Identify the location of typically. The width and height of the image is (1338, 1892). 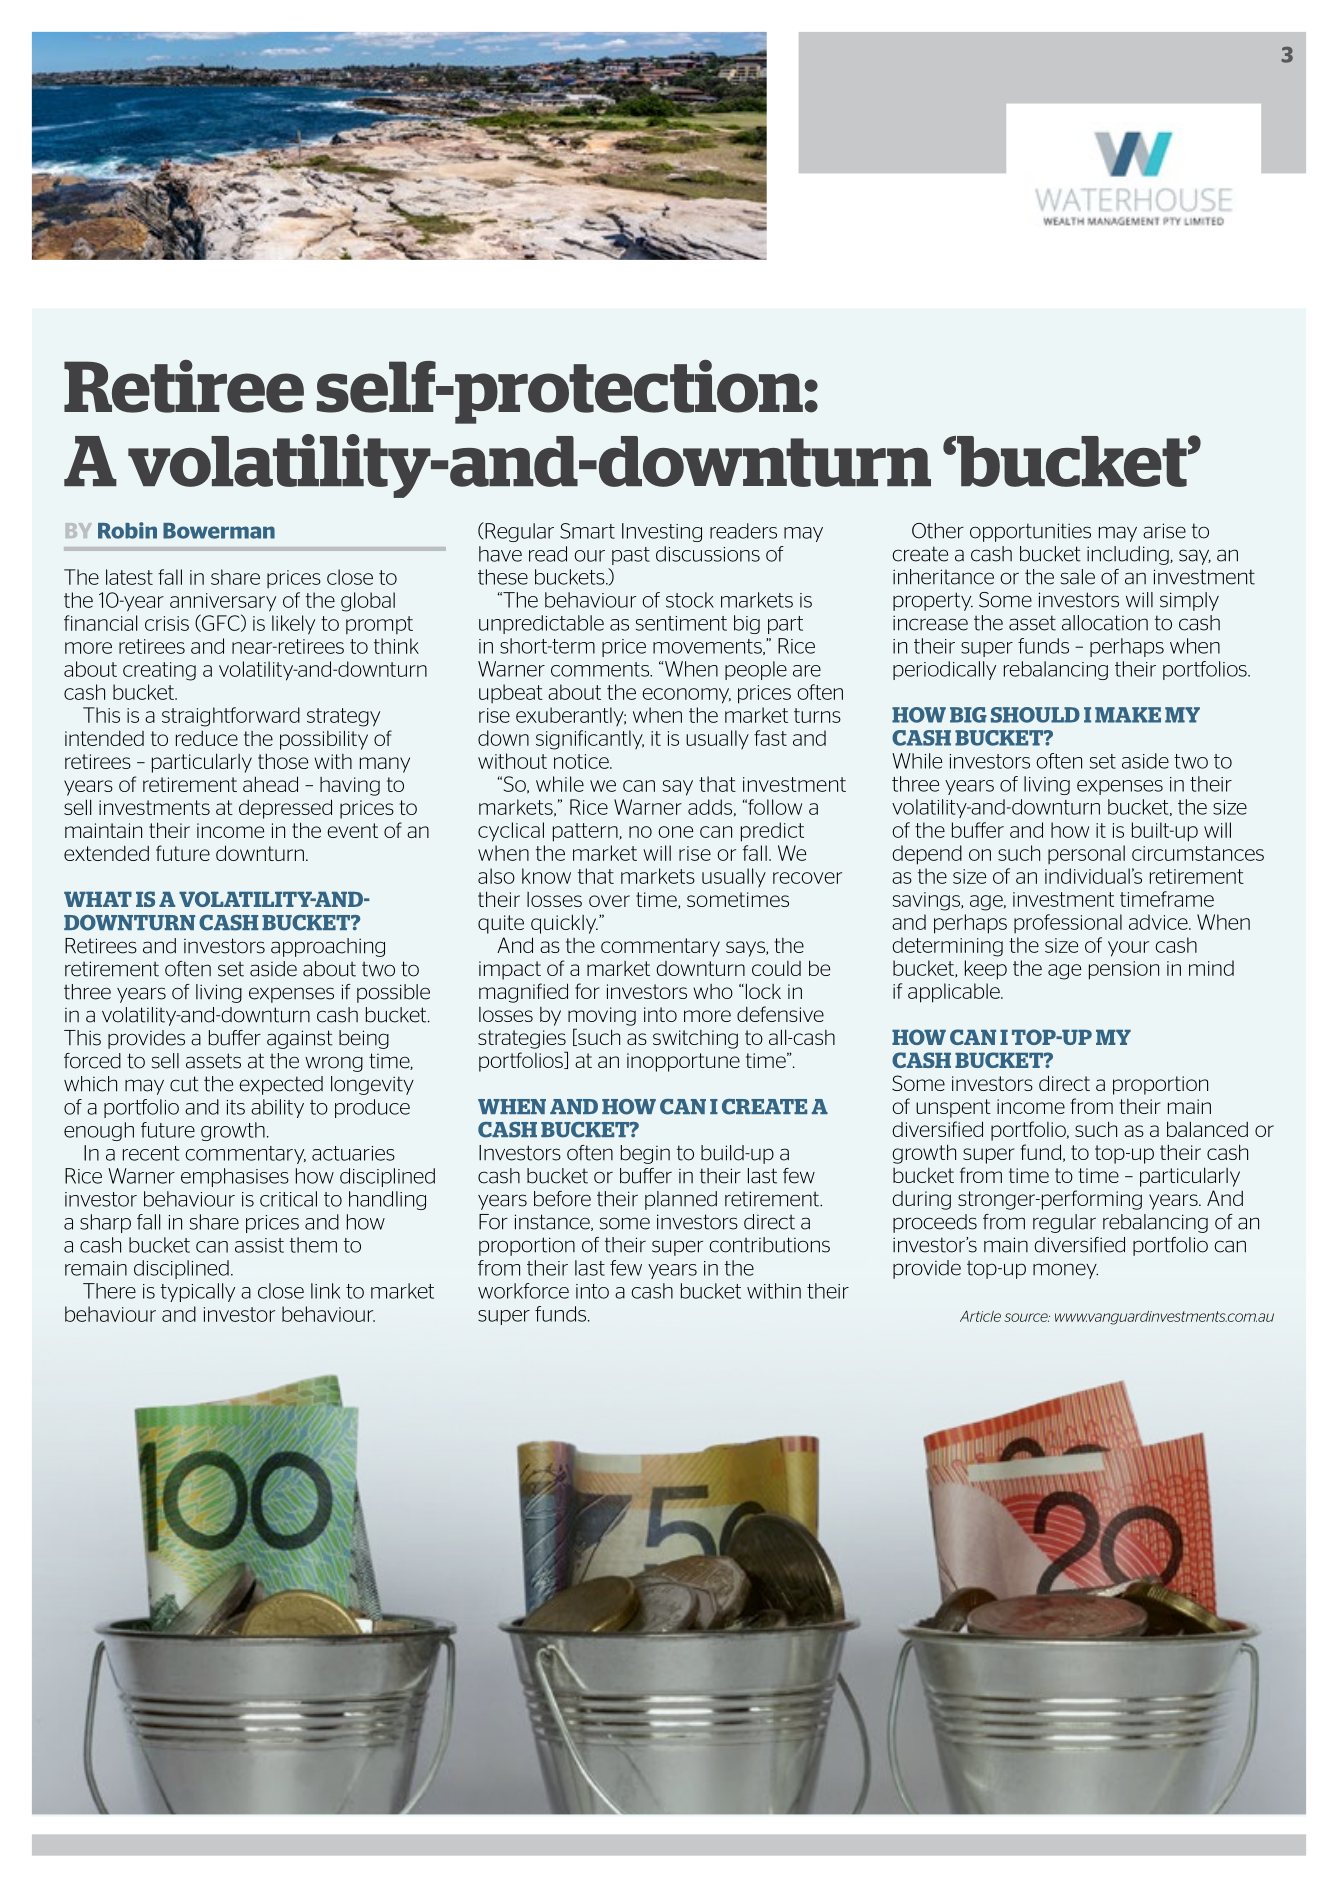
(198, 1292).
